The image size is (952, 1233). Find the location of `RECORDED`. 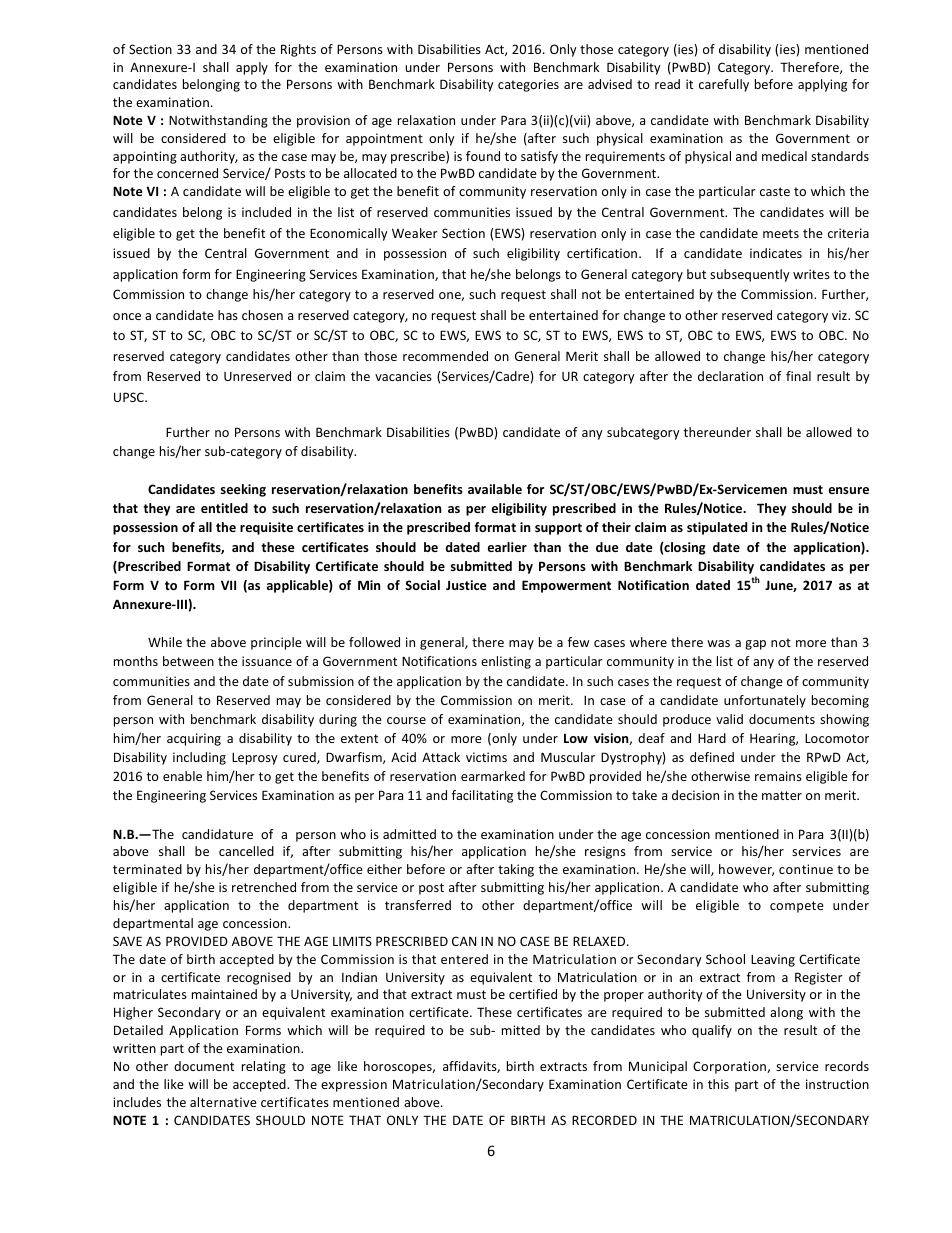

RECORDED is located at coordinates (604, 1120).
